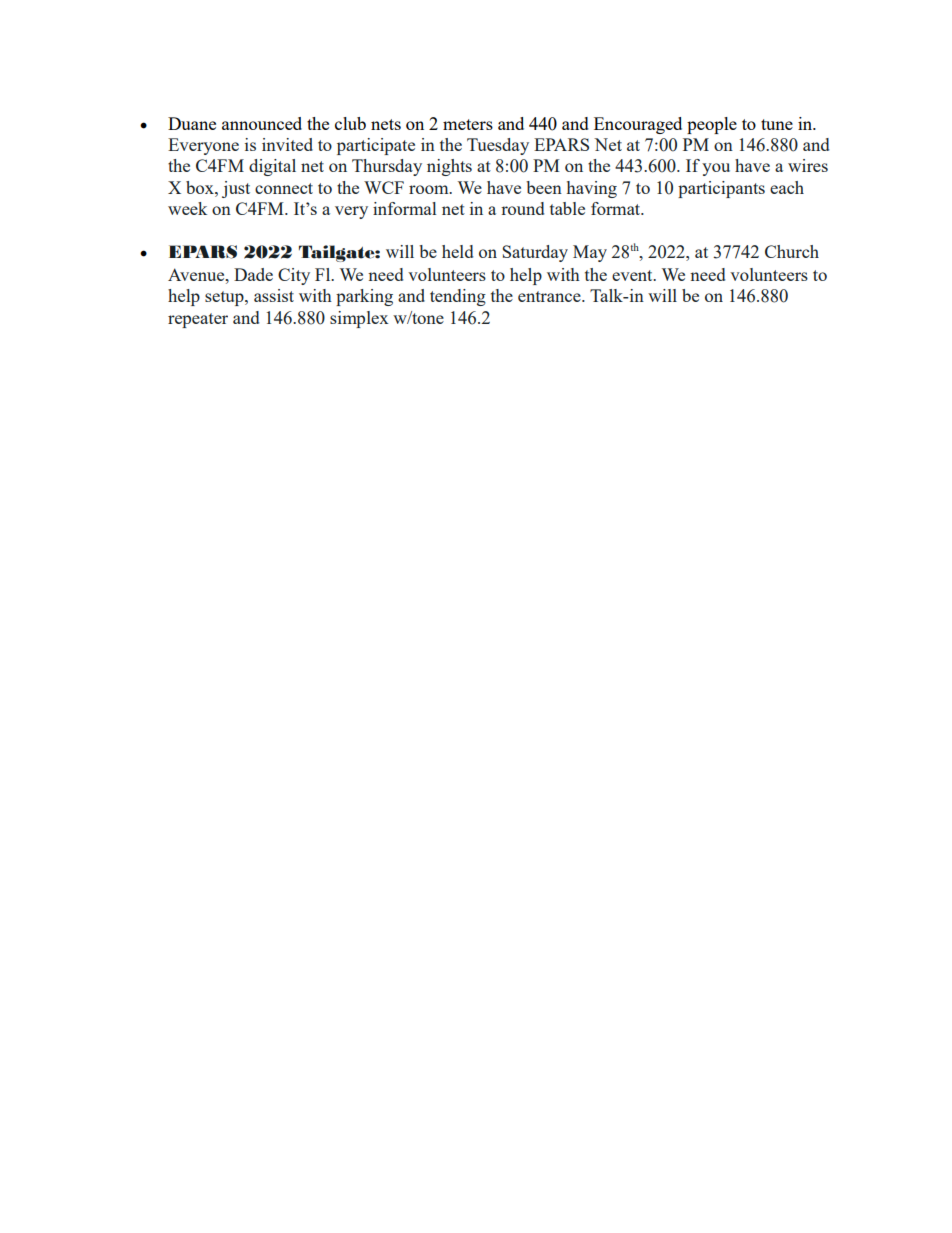 This screenshot has width=952, height=1233. Describe the element at coordinates (544, 187) in the screenshot. I see `been` at that location.
